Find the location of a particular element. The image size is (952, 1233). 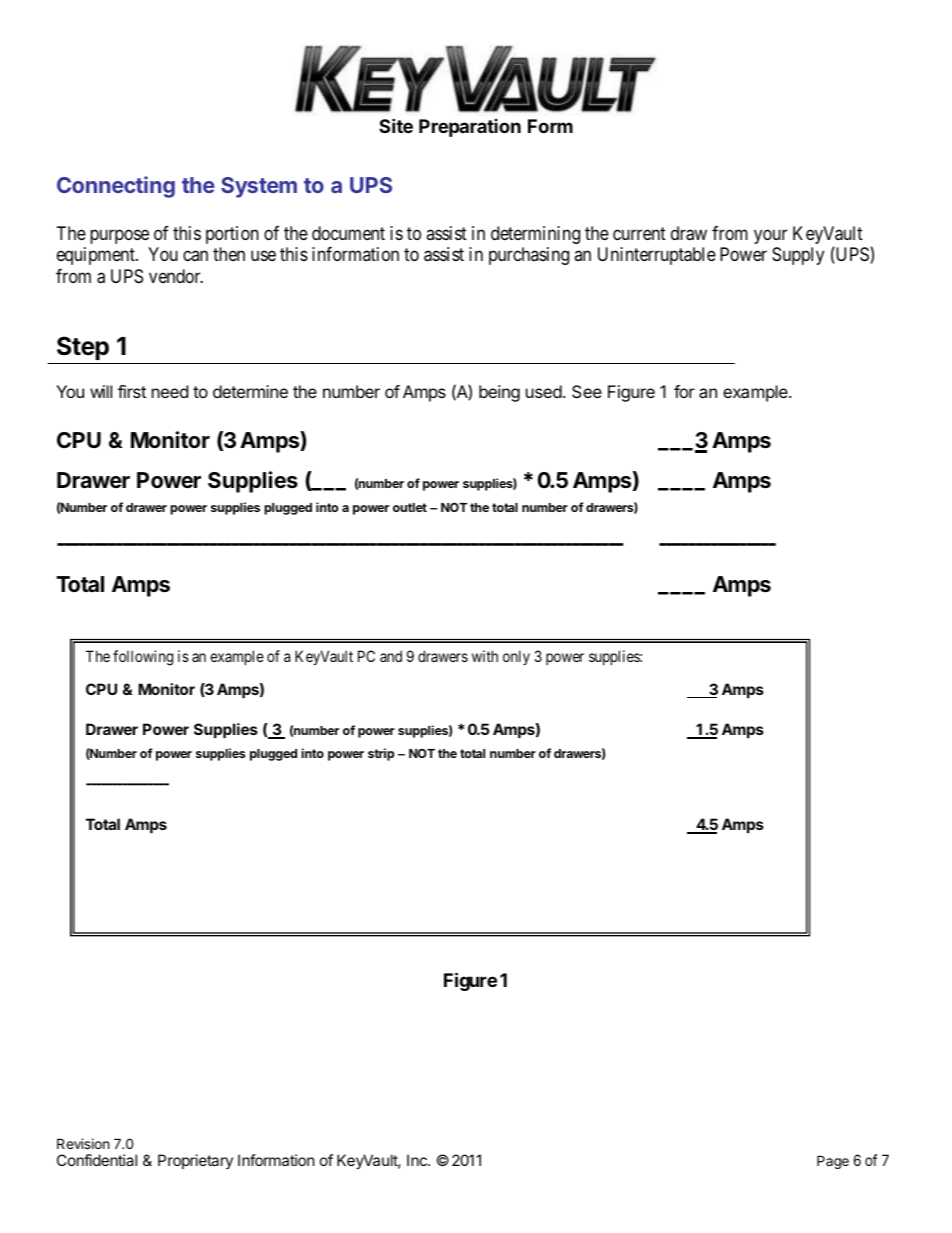

Connecting is located at coordinates (116, 187).
